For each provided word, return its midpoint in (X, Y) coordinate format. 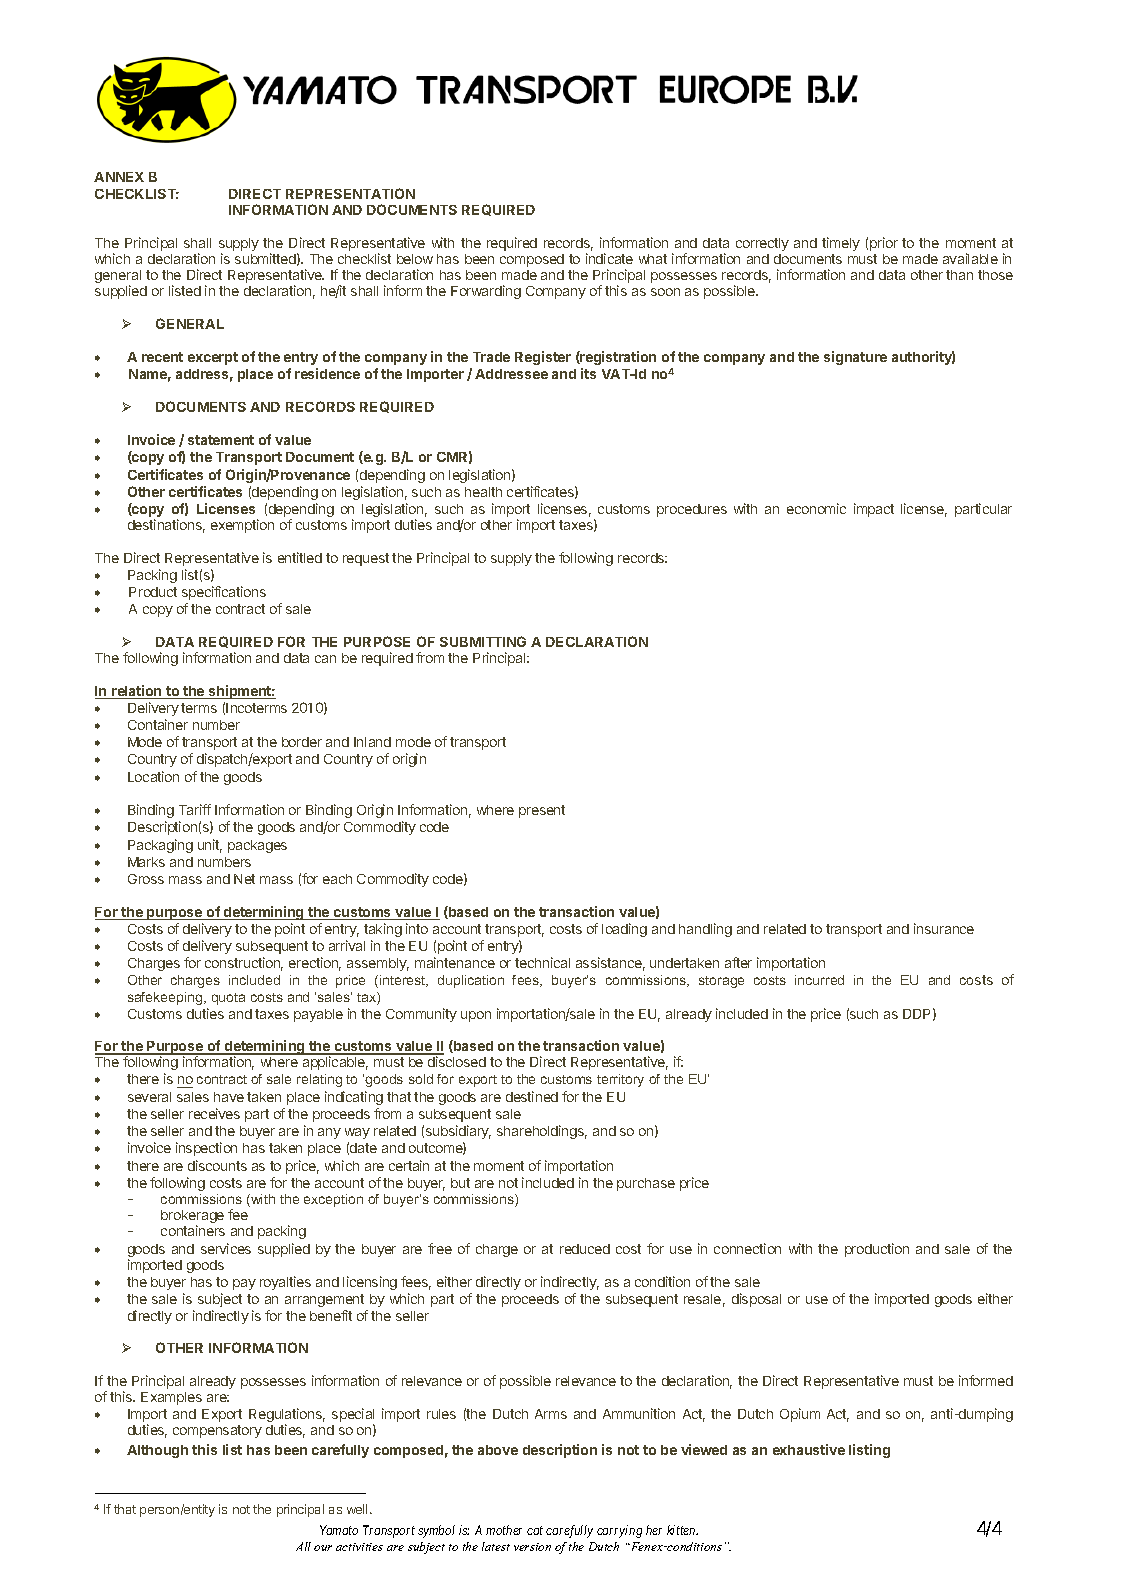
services (226, 1248)
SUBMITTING (483, 641)
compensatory (217, 1431)
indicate (609, 258)
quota (228, 999)
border (302, 742)
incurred (819, 980)
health (483, 492)
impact (874, 510)
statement (221, 440)
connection (747, 1248)
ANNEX (119, 177)
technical (542, 962)
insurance (944, 928)
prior (884, 244)
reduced (585, 1249)
